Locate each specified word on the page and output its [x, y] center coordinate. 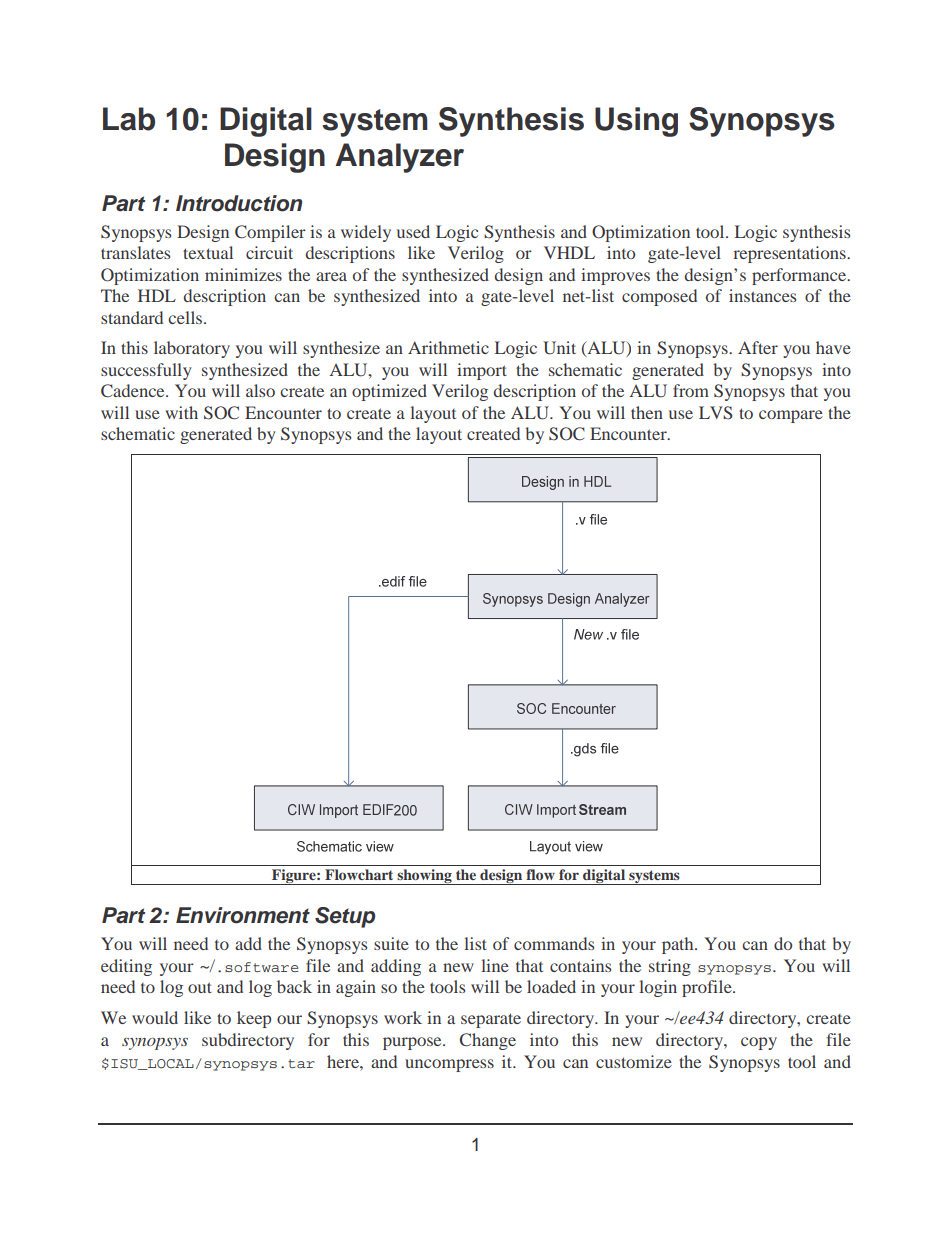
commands [554, 943]
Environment [243, 915]
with [181, 412]
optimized [389, 392]
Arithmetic [448, 347]
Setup [345, 917]
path [679, 945]
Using [636, 122]
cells [186, 317]
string [670, 967]
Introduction [239, 203]
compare [791, 416]
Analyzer [399, 158]
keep [254, 1019]
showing [424, 877]
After [758, 347]
